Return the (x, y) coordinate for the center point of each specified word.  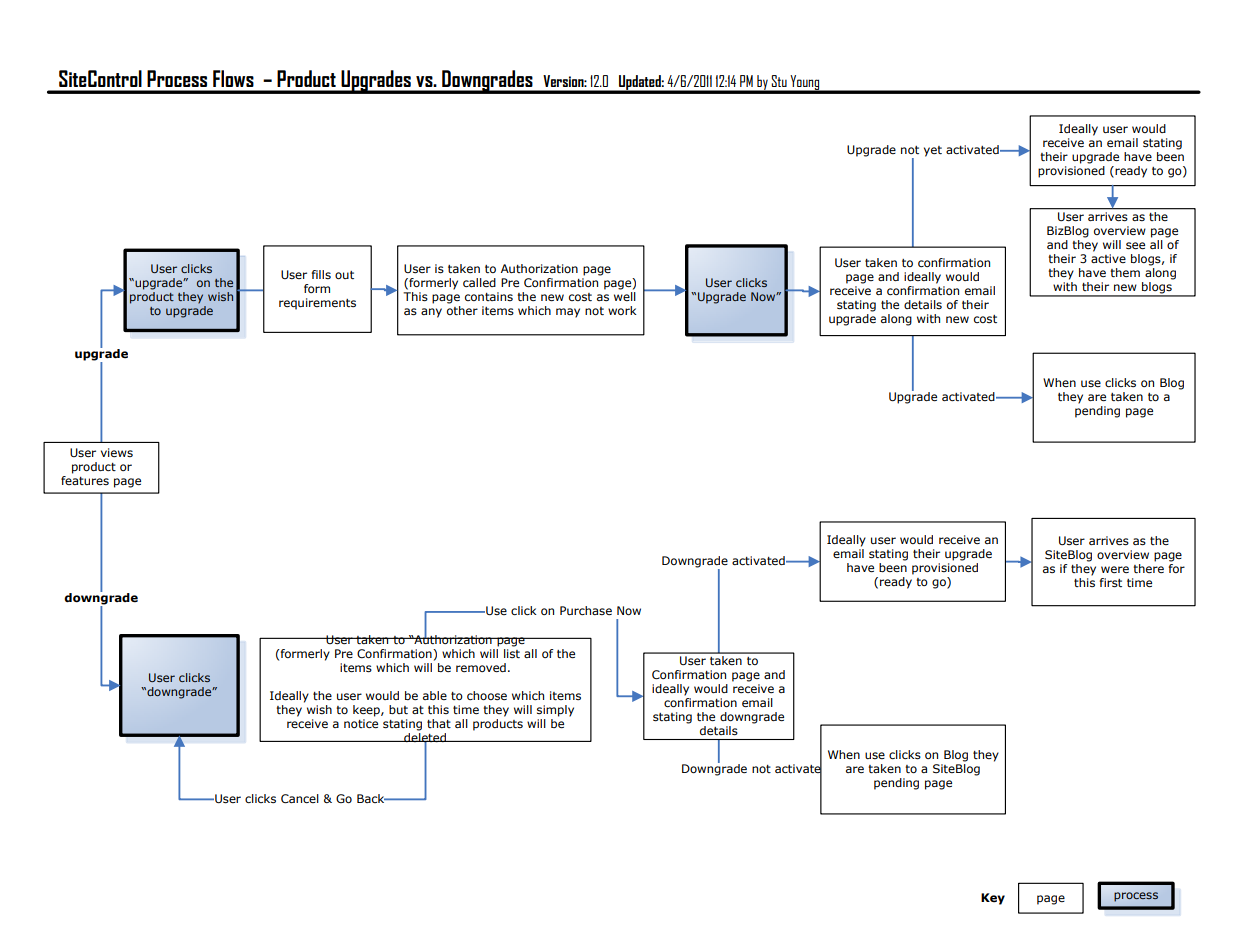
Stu (779, 81)
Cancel (300, 798)
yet (933, 151)
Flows (233, 78)
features (85, 480)
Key (993, 899)
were (1115, 569)
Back (372, 798)
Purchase (586, 610)
